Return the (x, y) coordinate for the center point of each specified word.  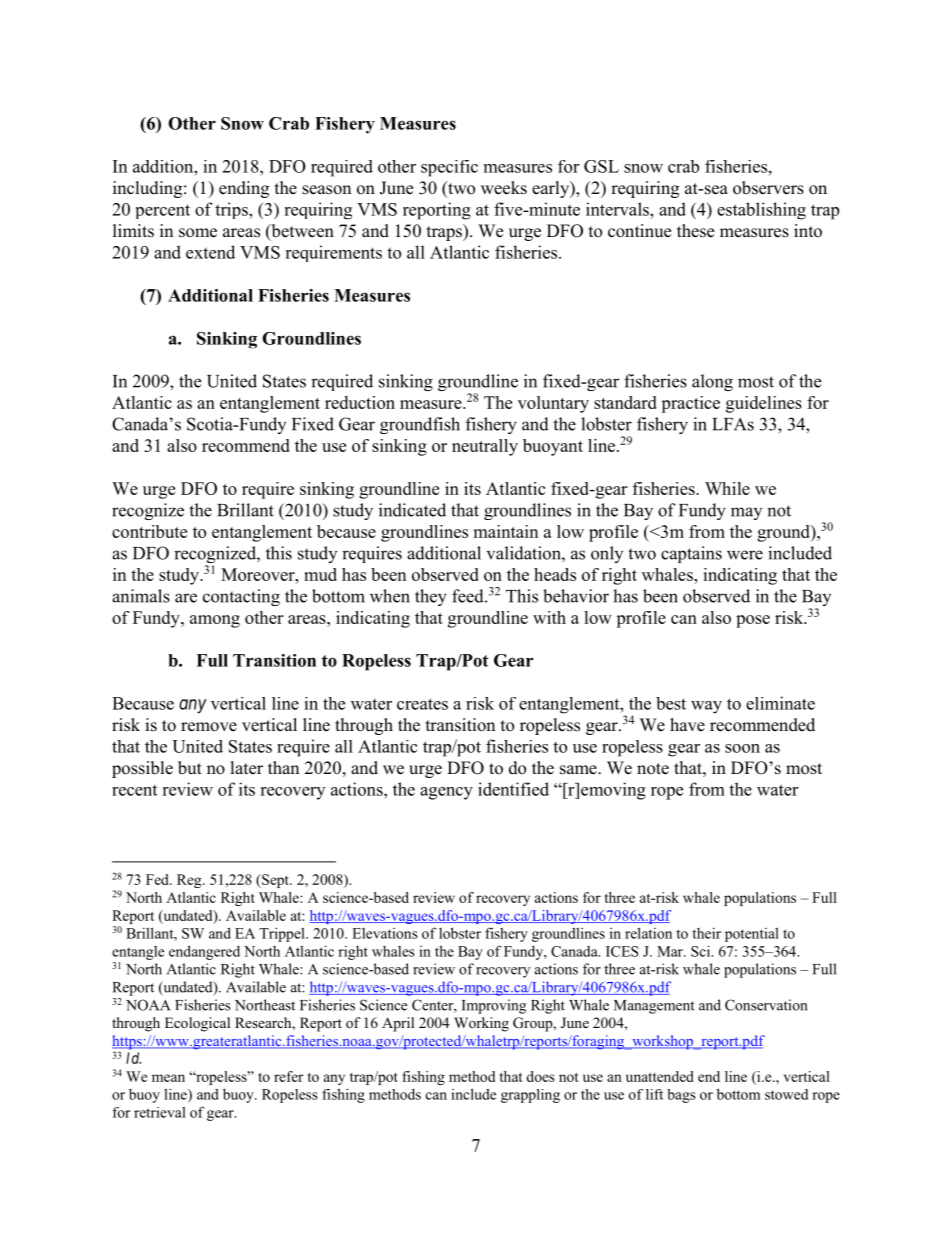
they (431, 597)
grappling (530, 1096)
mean (168, 1078)
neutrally (485, 447)
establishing (761, 211)
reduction (360, 402)
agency (446, 793)
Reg (190, 881)
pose (753, 621)
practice (691, 404)
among (215, 621)
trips (232, 210)
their (706, 933)
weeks (504, 188)
